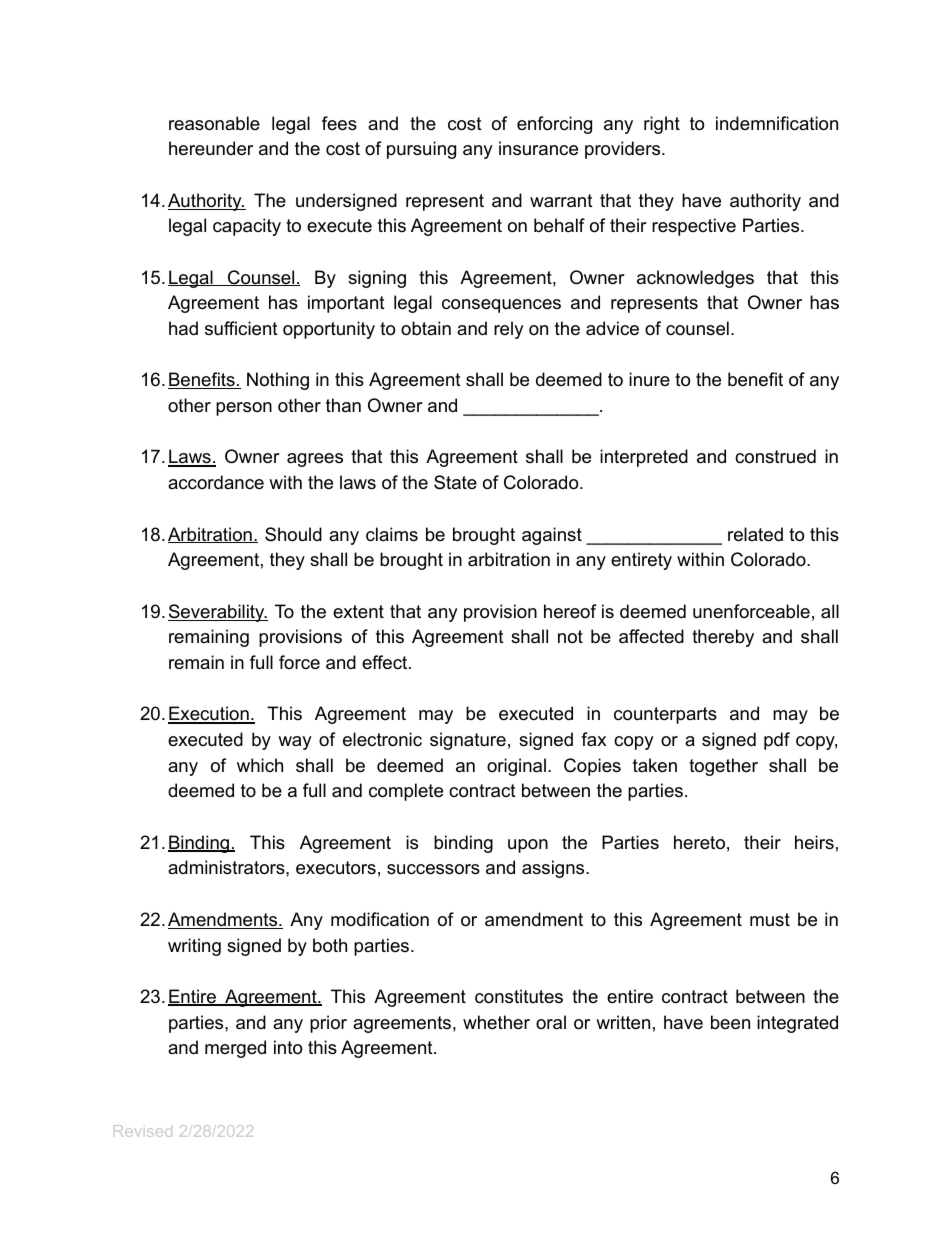 The image size is (952, 1233). I want to click on indemnification, so click(777, 123).
